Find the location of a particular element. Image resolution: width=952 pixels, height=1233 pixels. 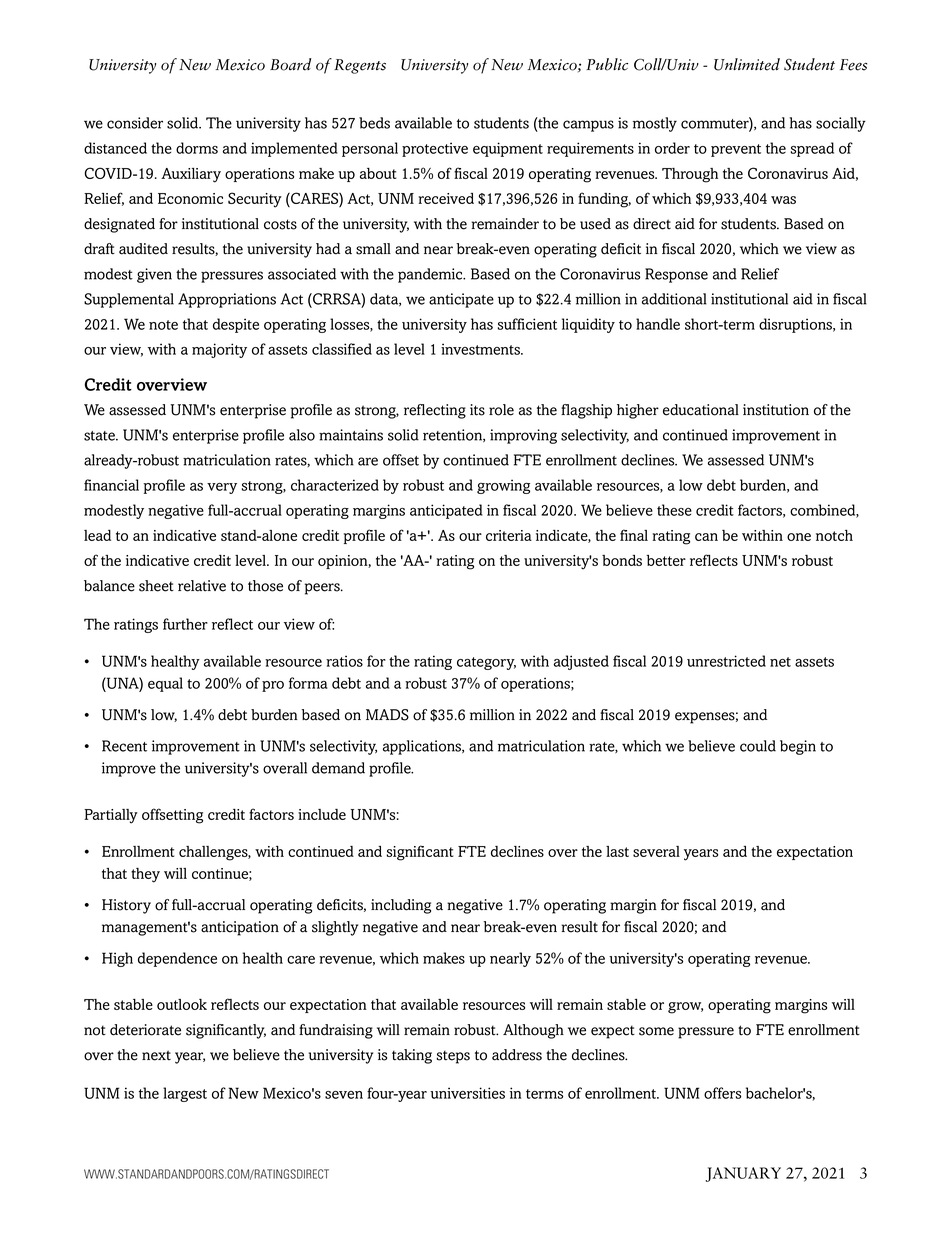

consider is located at coordinates (135, 123).
